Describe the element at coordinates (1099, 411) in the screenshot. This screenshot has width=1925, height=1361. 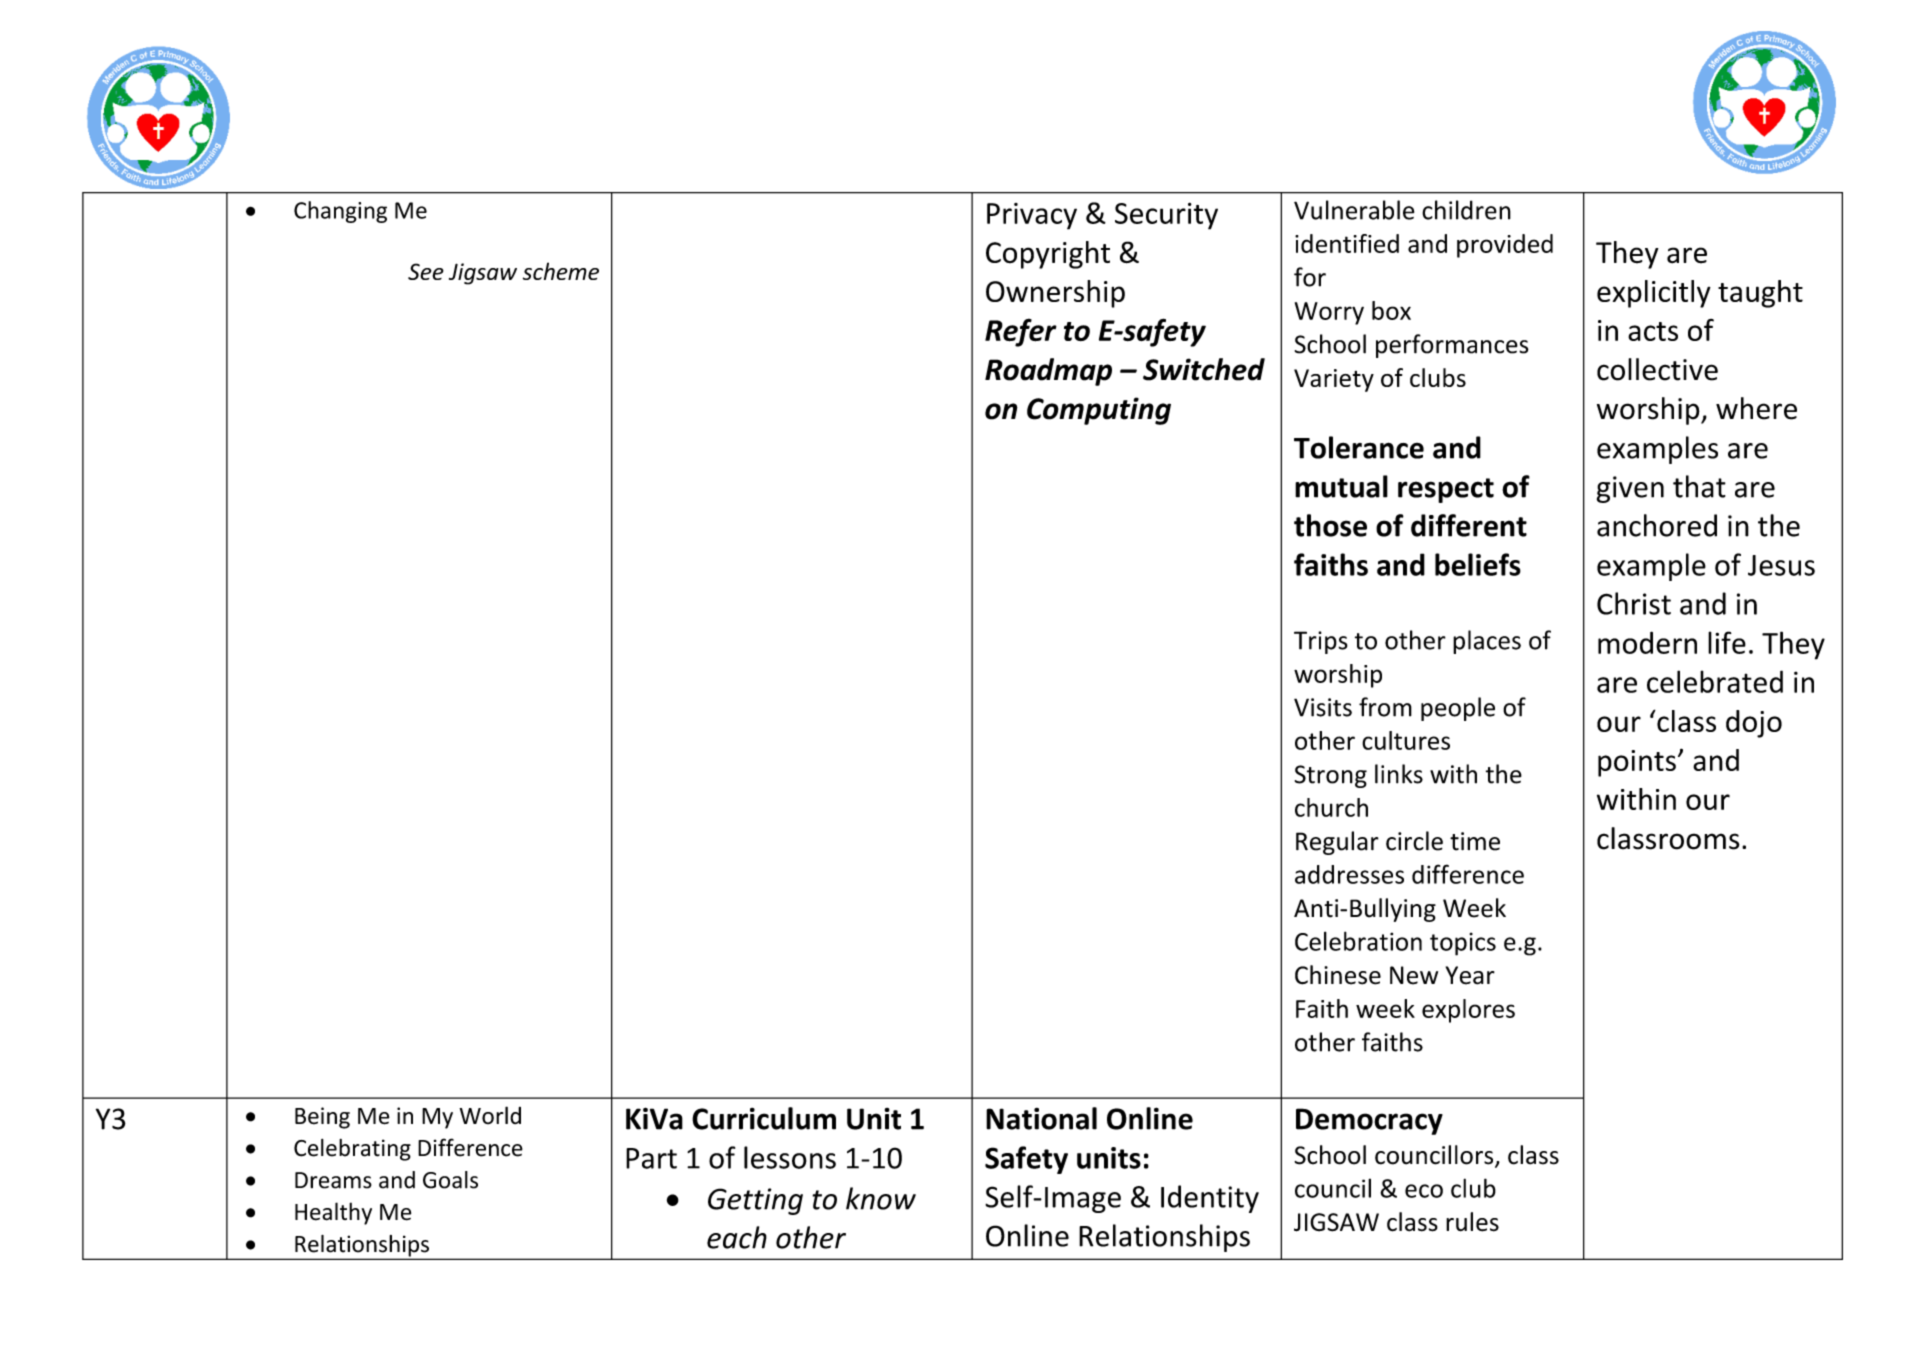
I see `Computing` at that location.
